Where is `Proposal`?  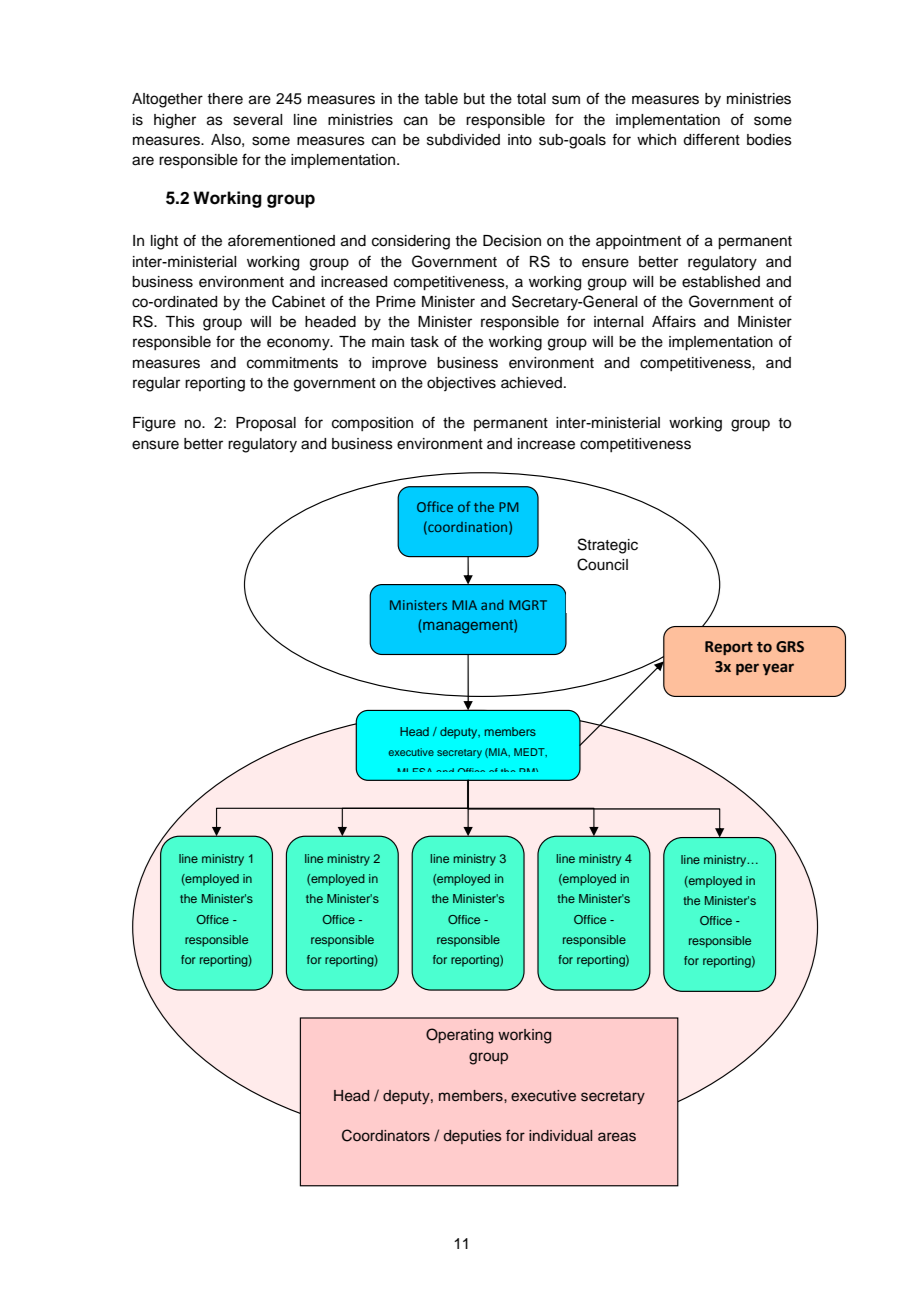
Proposal is located at coordinates (266, 424).
